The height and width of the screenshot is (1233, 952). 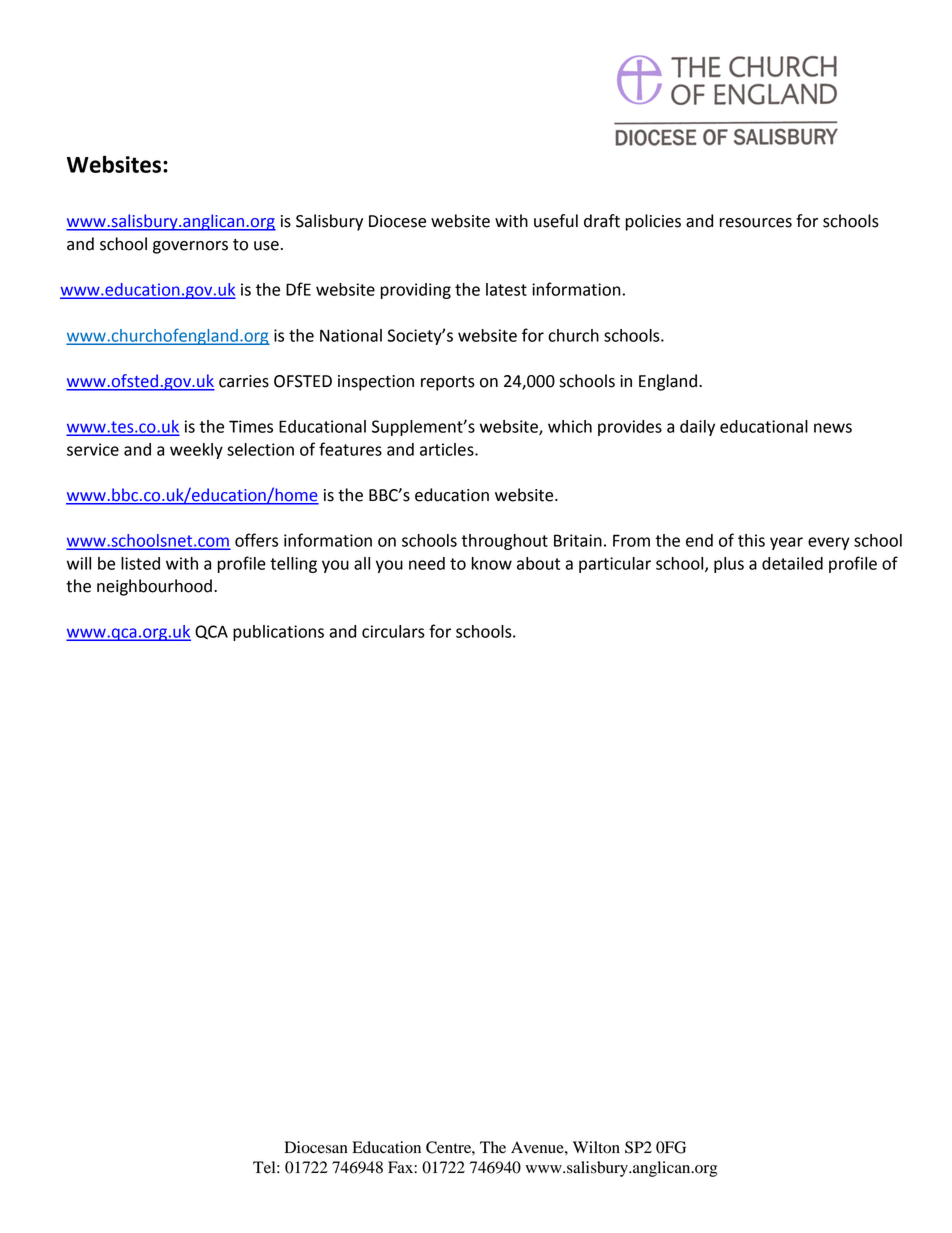 What do you see at coordinates (729, 565) in the screenshot?
I see `plus` at bounding box center [729, 565].
